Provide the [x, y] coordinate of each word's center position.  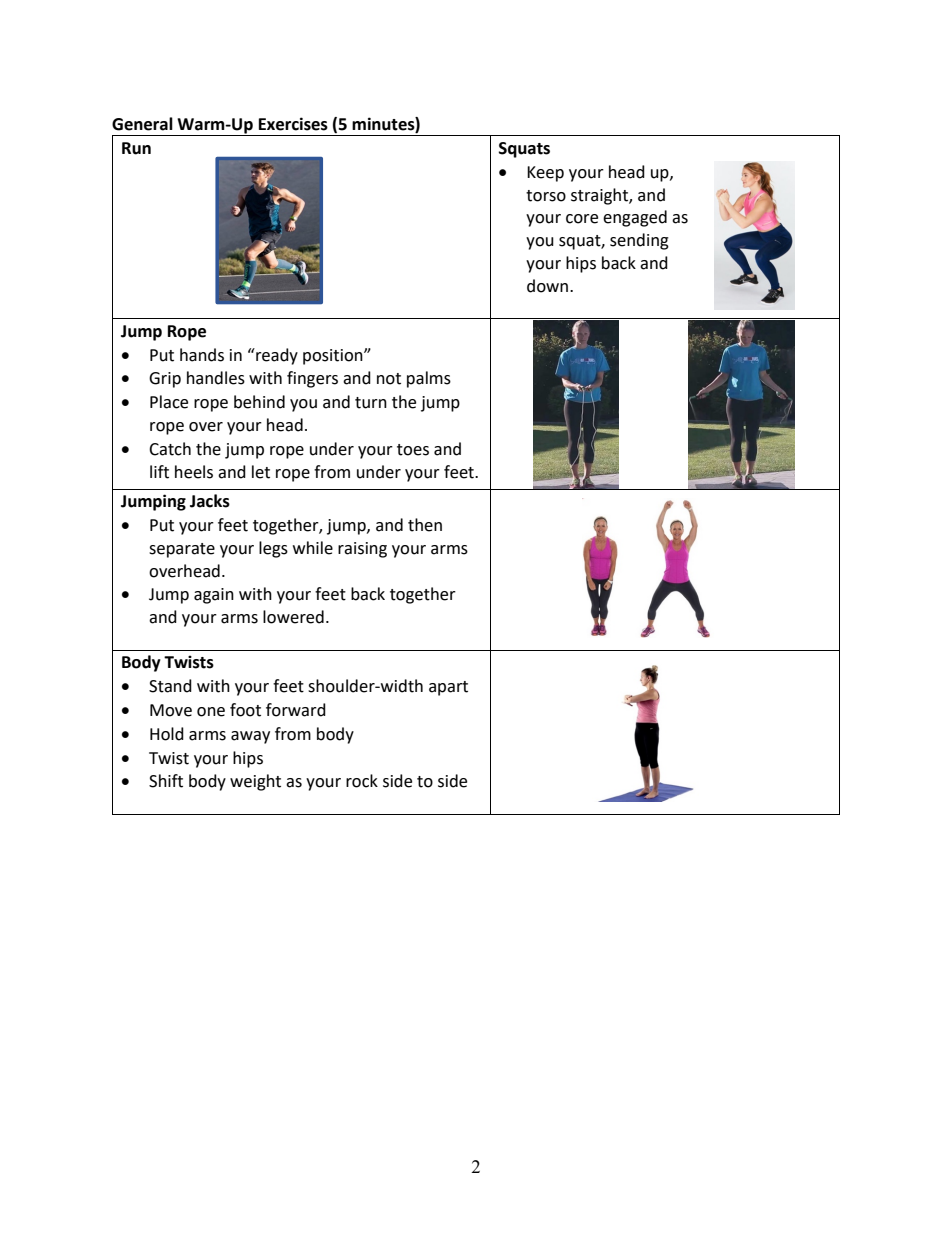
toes [413, 450]
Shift [166, 781]
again [214, 596]
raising [362, 550]
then [425, 525]
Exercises [293, 124]
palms [429, 379]
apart [448, 688]
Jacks [210, 501]
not [389, 379]
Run [136, 148]
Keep [545, 174]
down [549, 286]
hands [202, 355]
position [334, 357]
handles [216, 378]
